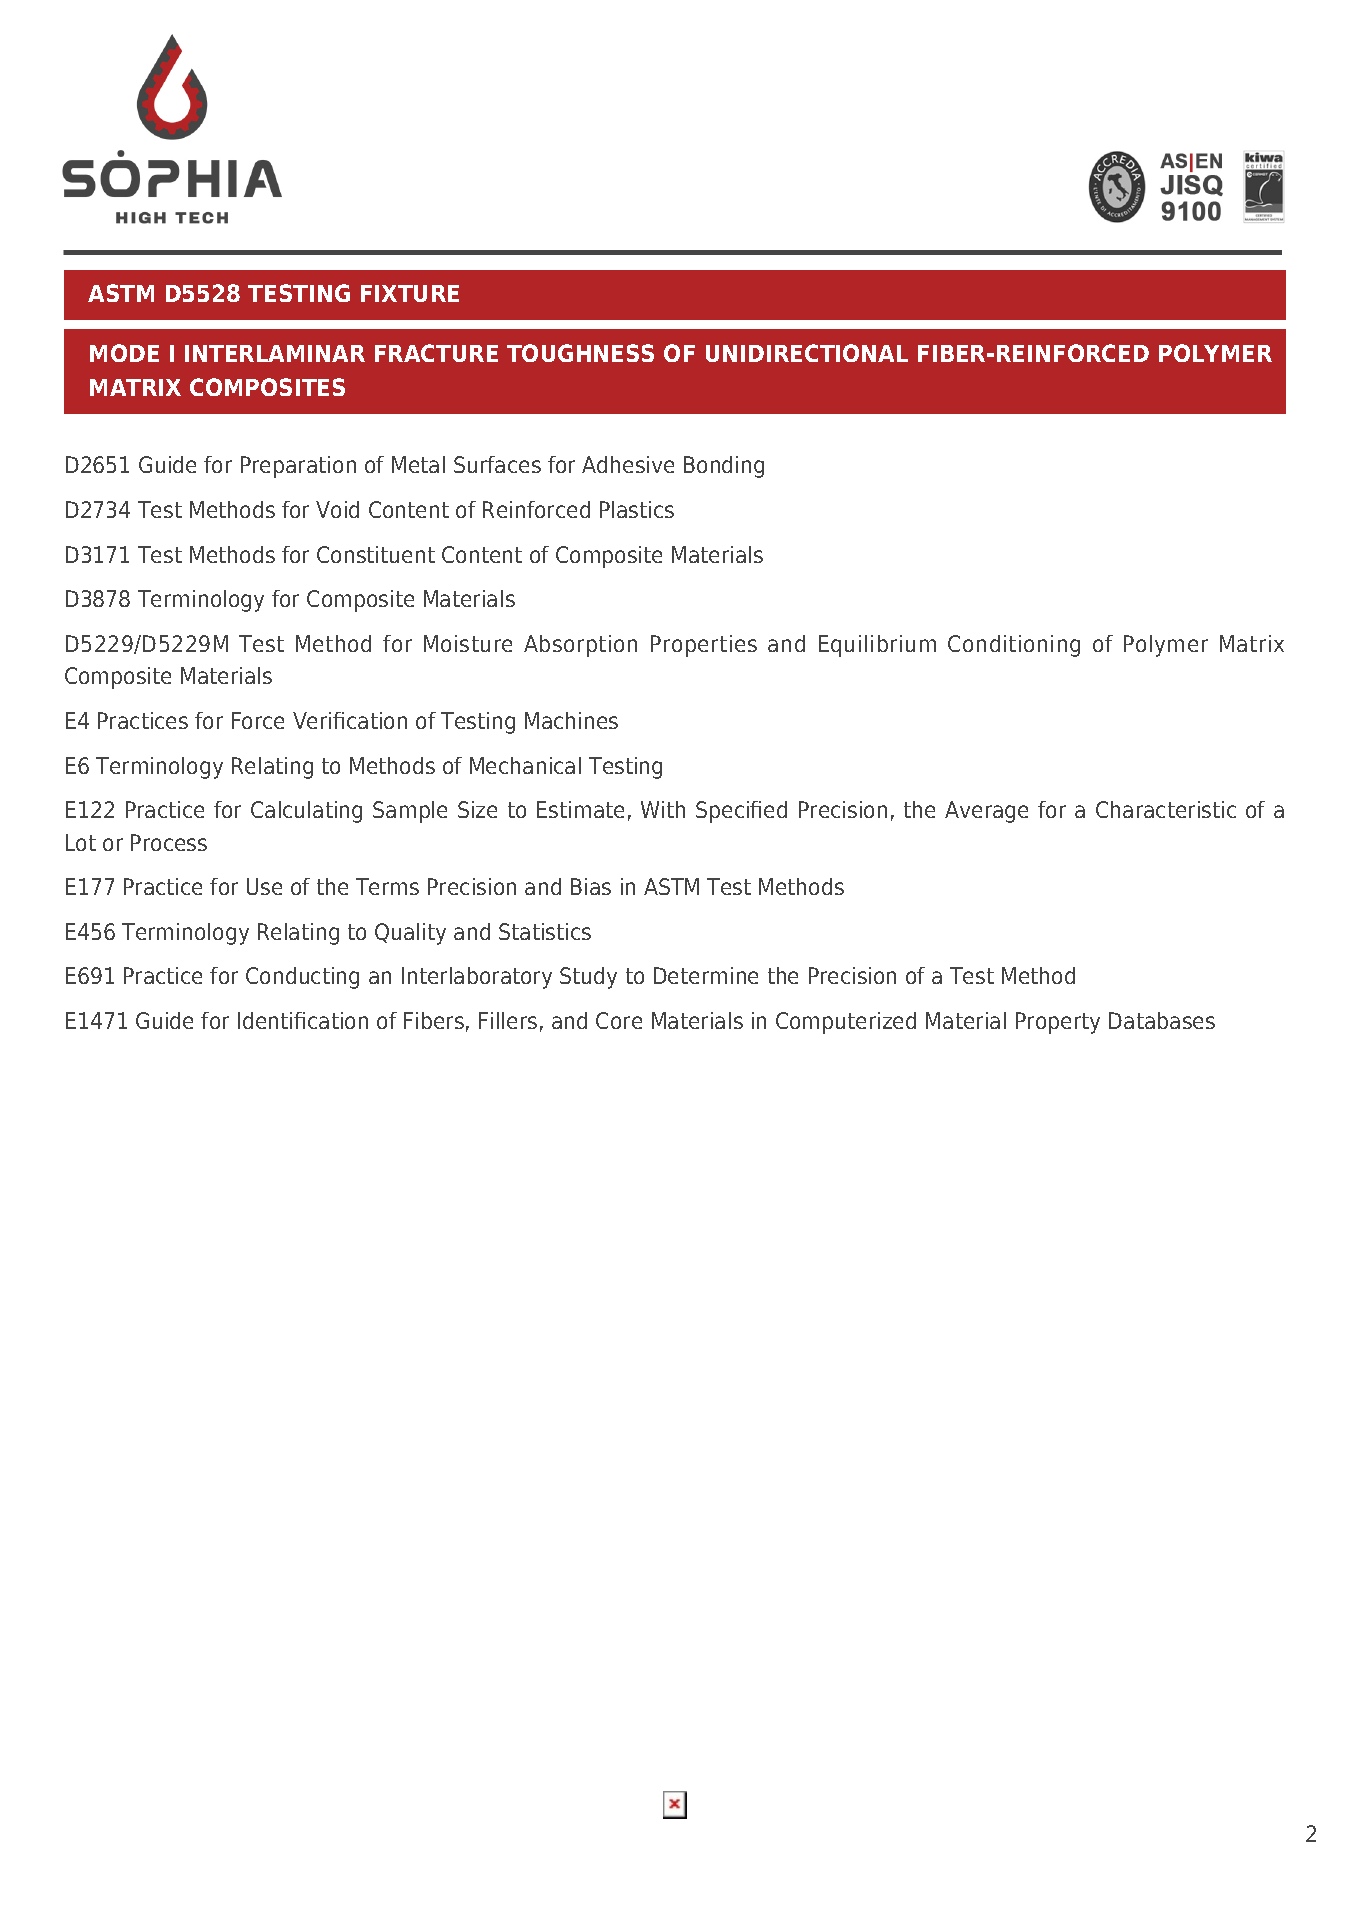 This page has height=1909, width=1350. What do you see at coordinates (807, 353) in the page?
I see `UNIDIRECTIONAL` at bounding box center [807, 353].
